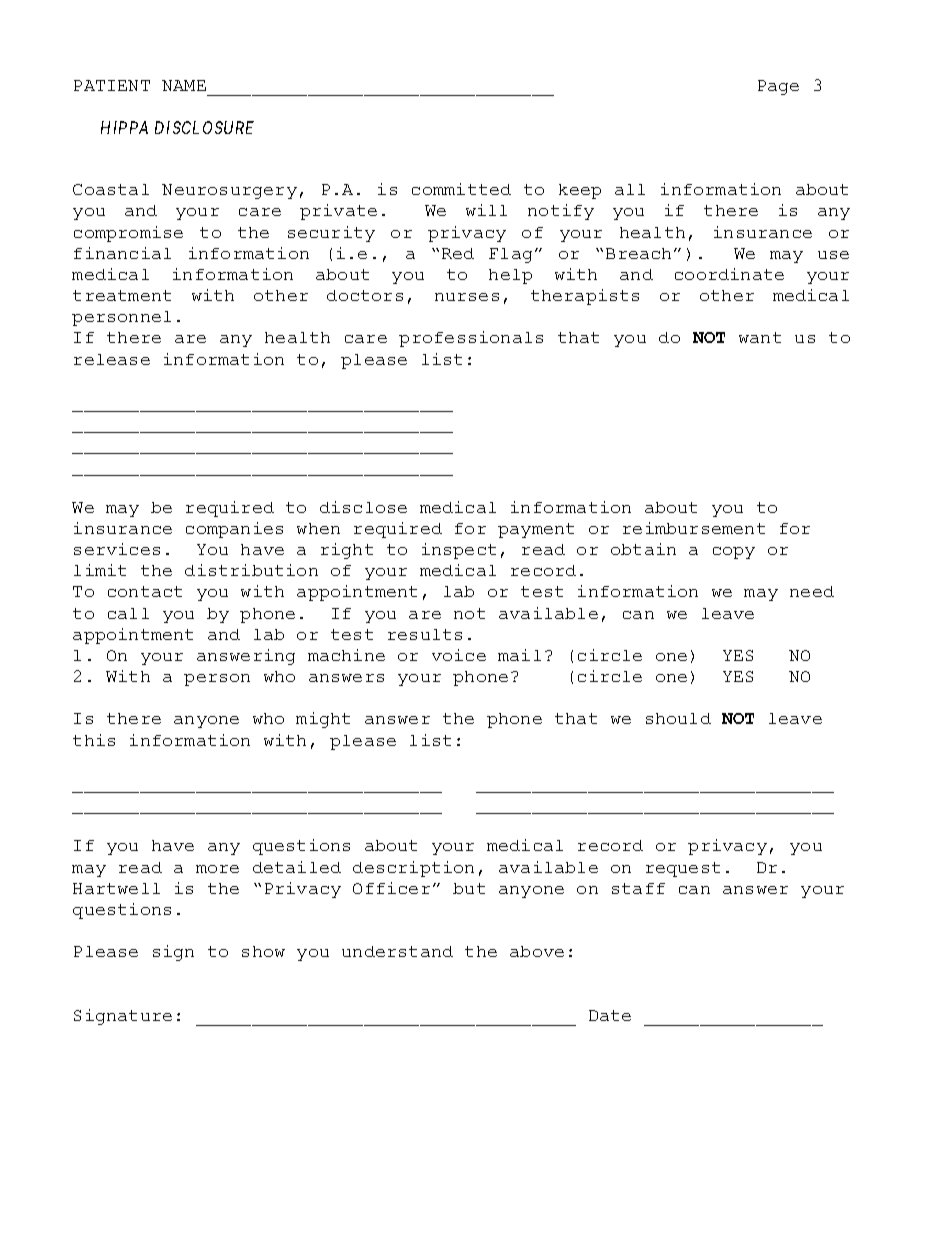 This screenshot has height=1233, width=952. I want to click on copy, so click(734, 553).
